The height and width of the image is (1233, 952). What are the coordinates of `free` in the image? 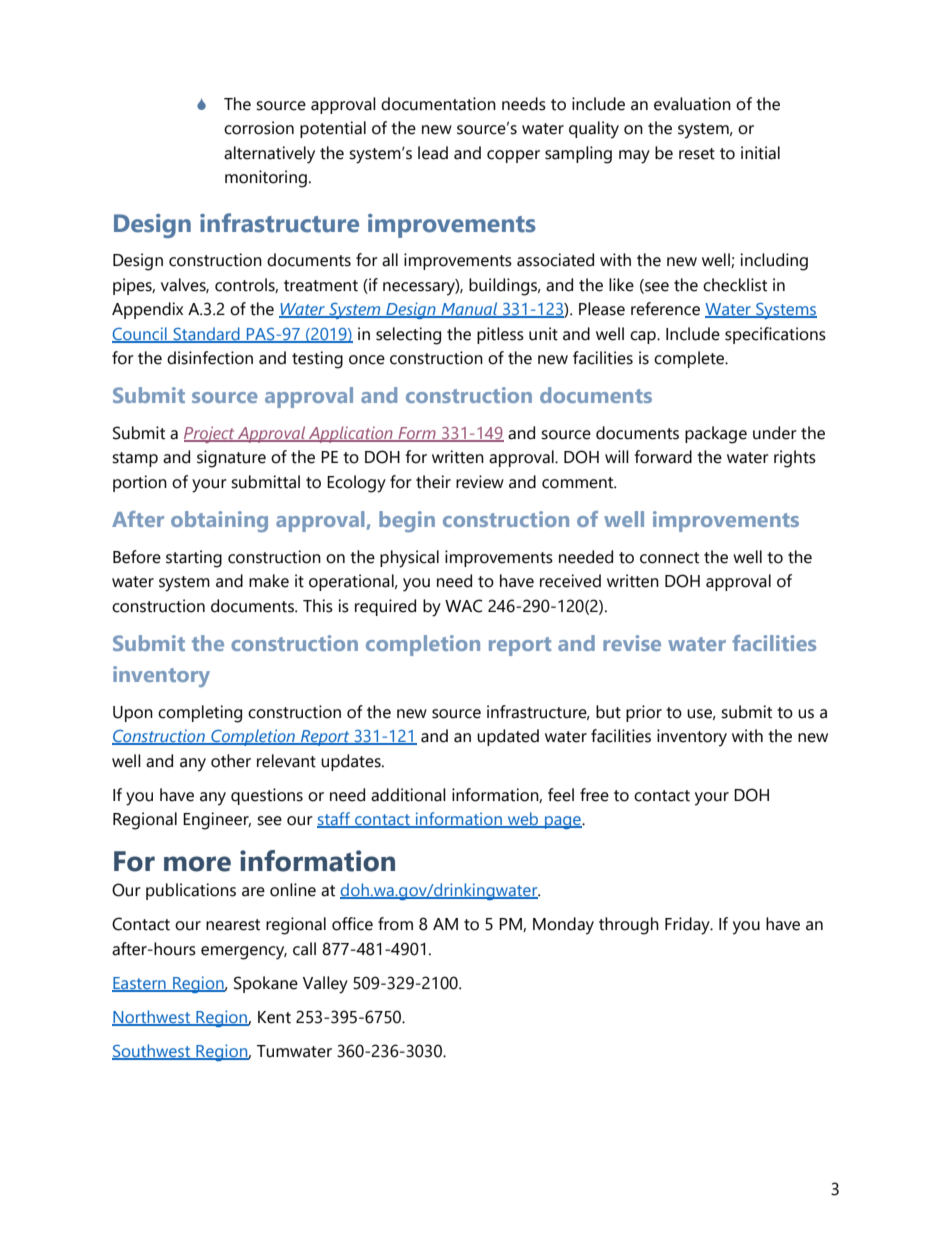 It's located at (594, 795).
